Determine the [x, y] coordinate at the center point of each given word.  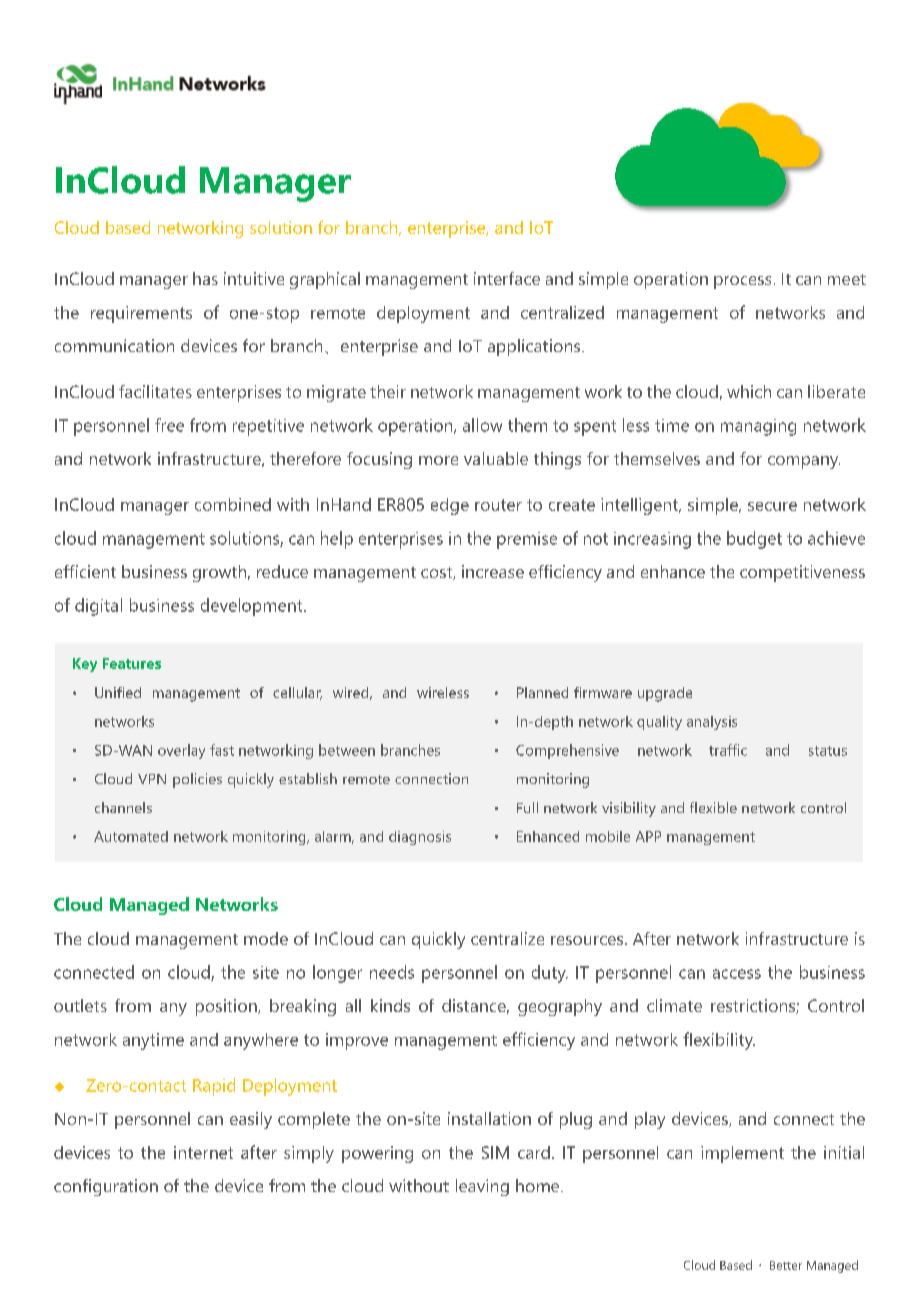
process [742, 282]
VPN [152, 779]
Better [786, 1265]
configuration [106, 1187]
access [737, 974]
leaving [482, 1187]
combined [233, 504]
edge [450, 506]
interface [507, 278]
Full [527, 807]
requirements [141, 314]
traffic [728, 750]
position [227, 1007]
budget [754, 540]
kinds [390, 1005]
